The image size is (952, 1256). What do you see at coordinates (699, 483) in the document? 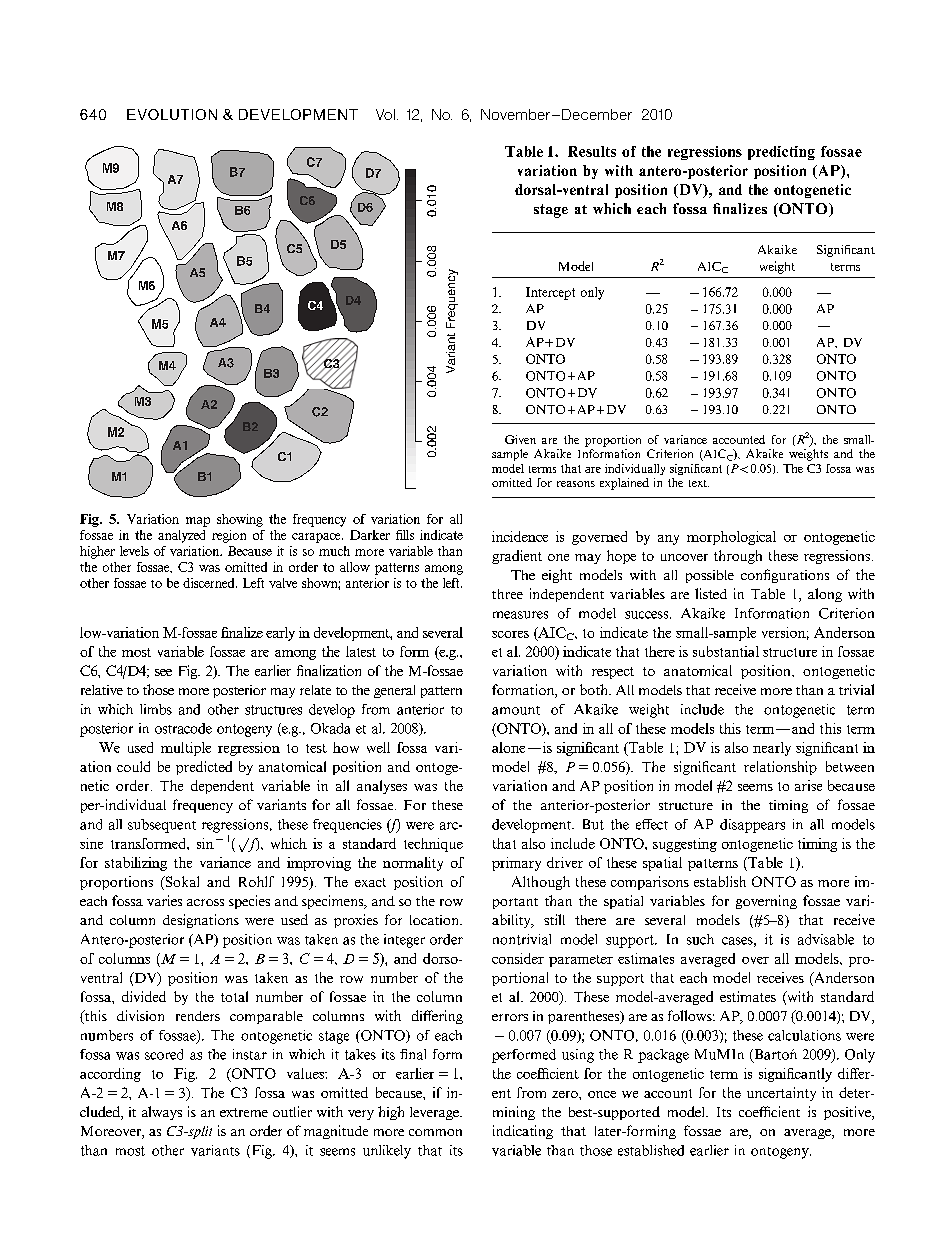
I see `text` at bounding box center [699, 483].
